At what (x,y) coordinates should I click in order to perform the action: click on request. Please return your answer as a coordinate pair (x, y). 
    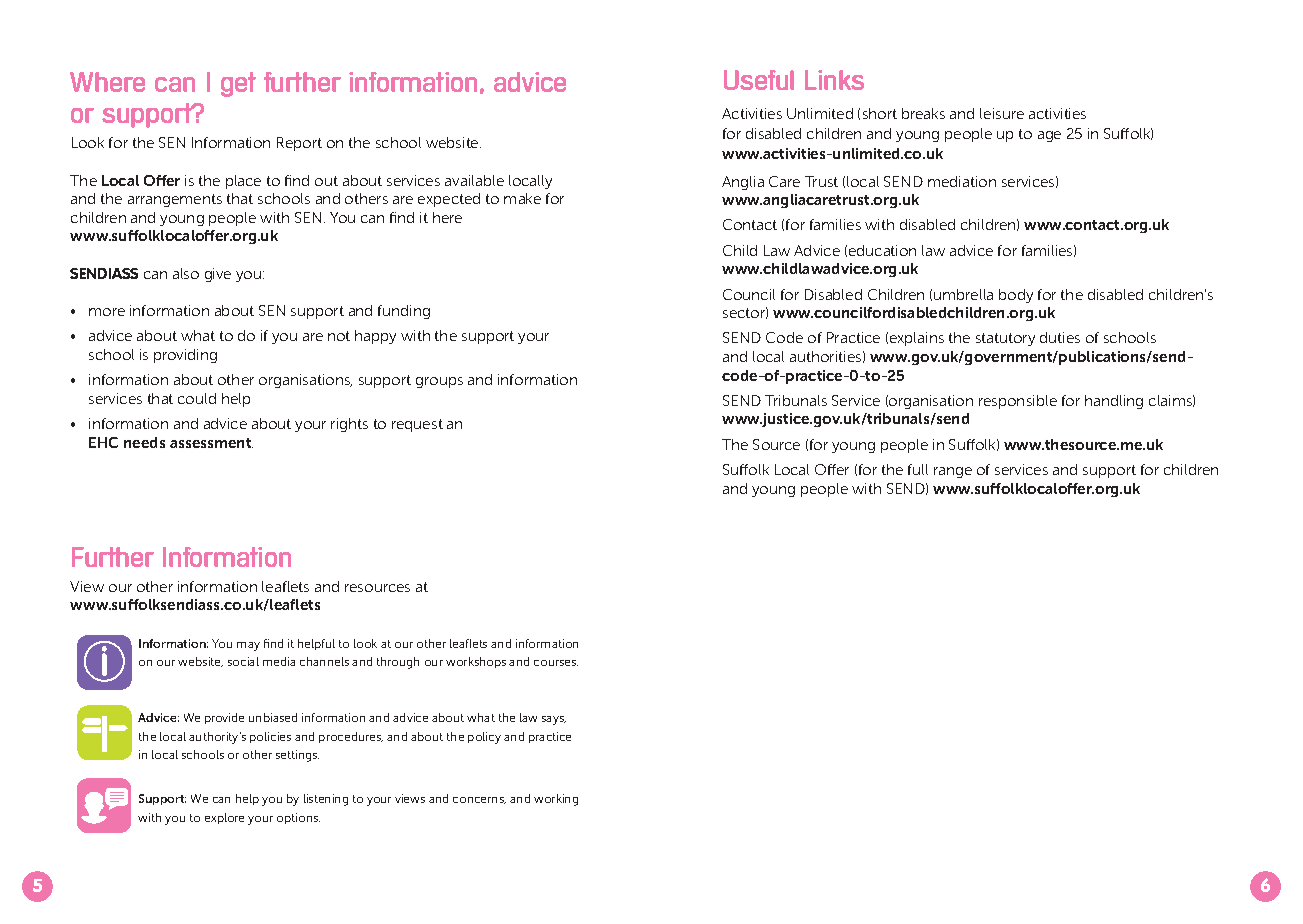
    Looking at the image, I should click on (417, 425).
